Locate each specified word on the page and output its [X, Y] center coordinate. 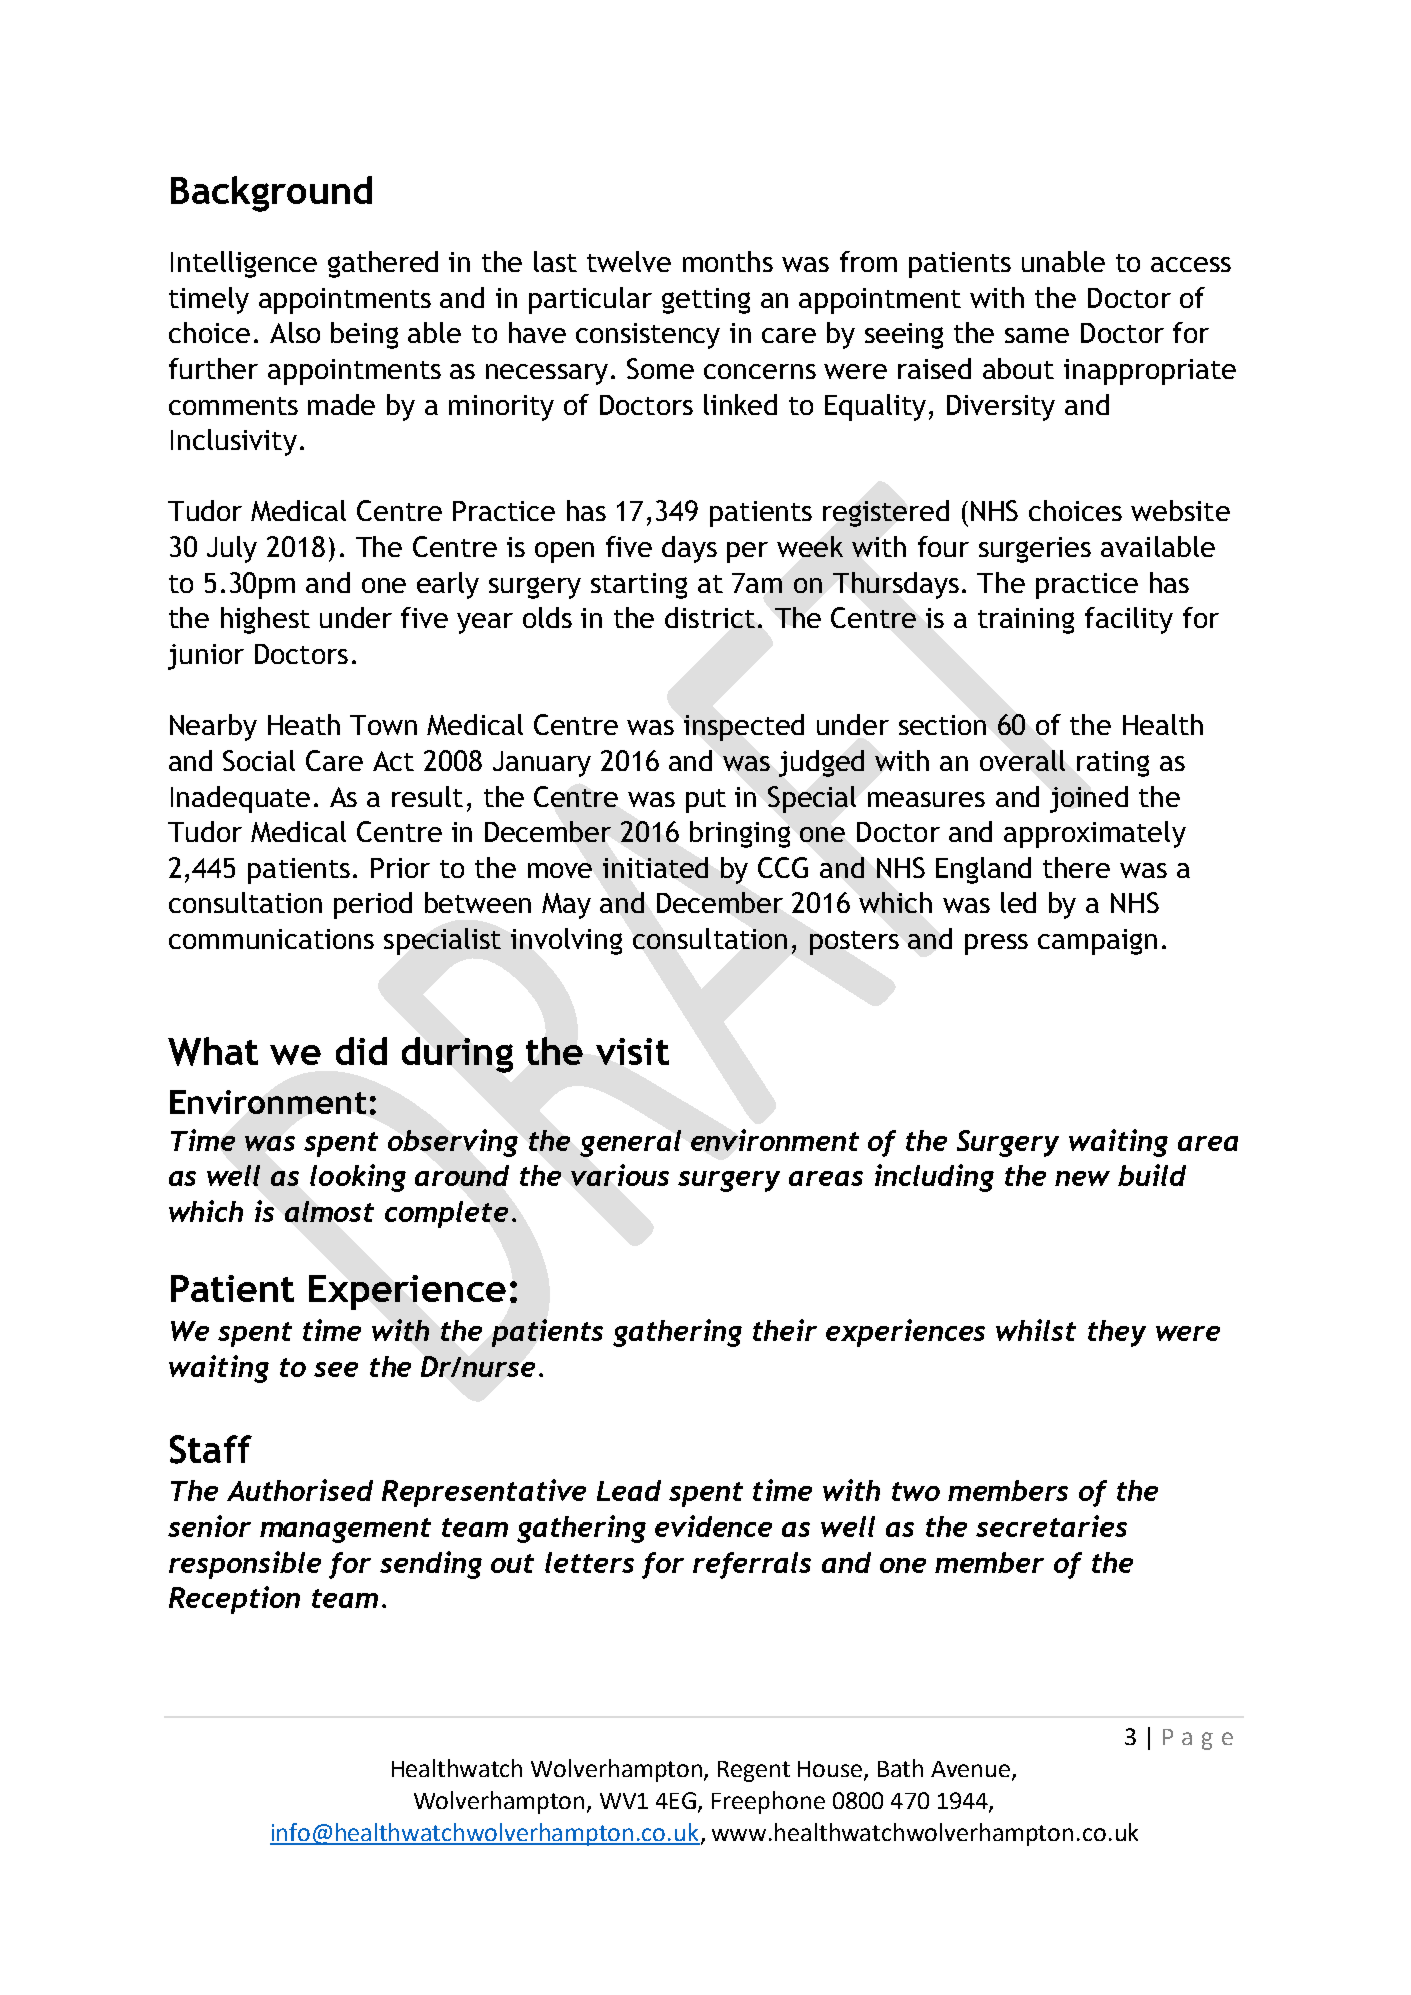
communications [271, 939]
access [1191, 264]
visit [632, 1051]
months [728, 261]
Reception [234, 1600]
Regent [754, 1771]
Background [271, 194]
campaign [1097, 942]
